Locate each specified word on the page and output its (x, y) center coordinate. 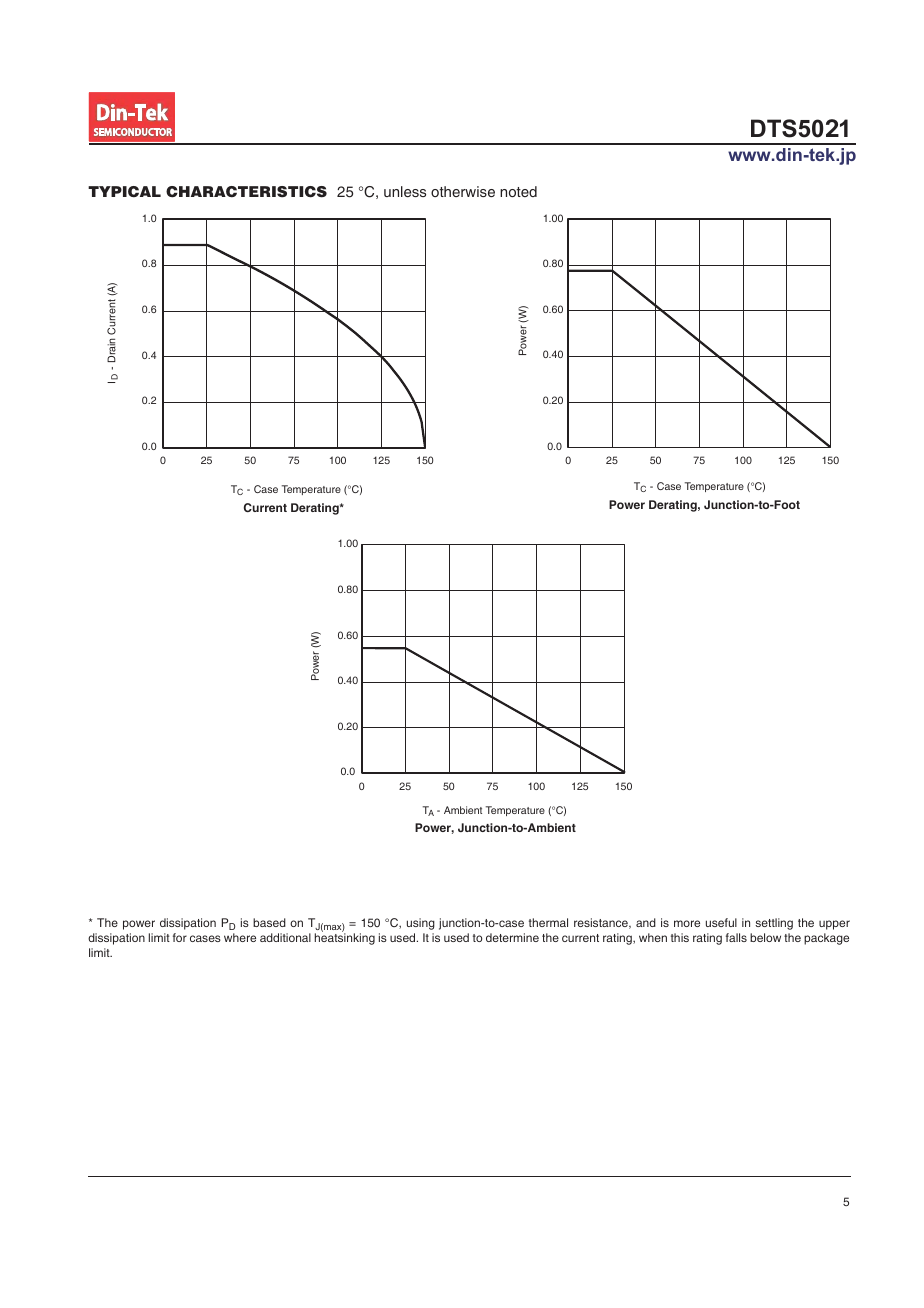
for (180, 937)
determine (512, 937)
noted (518, 191)
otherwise (463, 191)
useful (721, 922)
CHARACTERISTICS (246, 192)
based (269, 922)
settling (774, 924)
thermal (548, 922)
